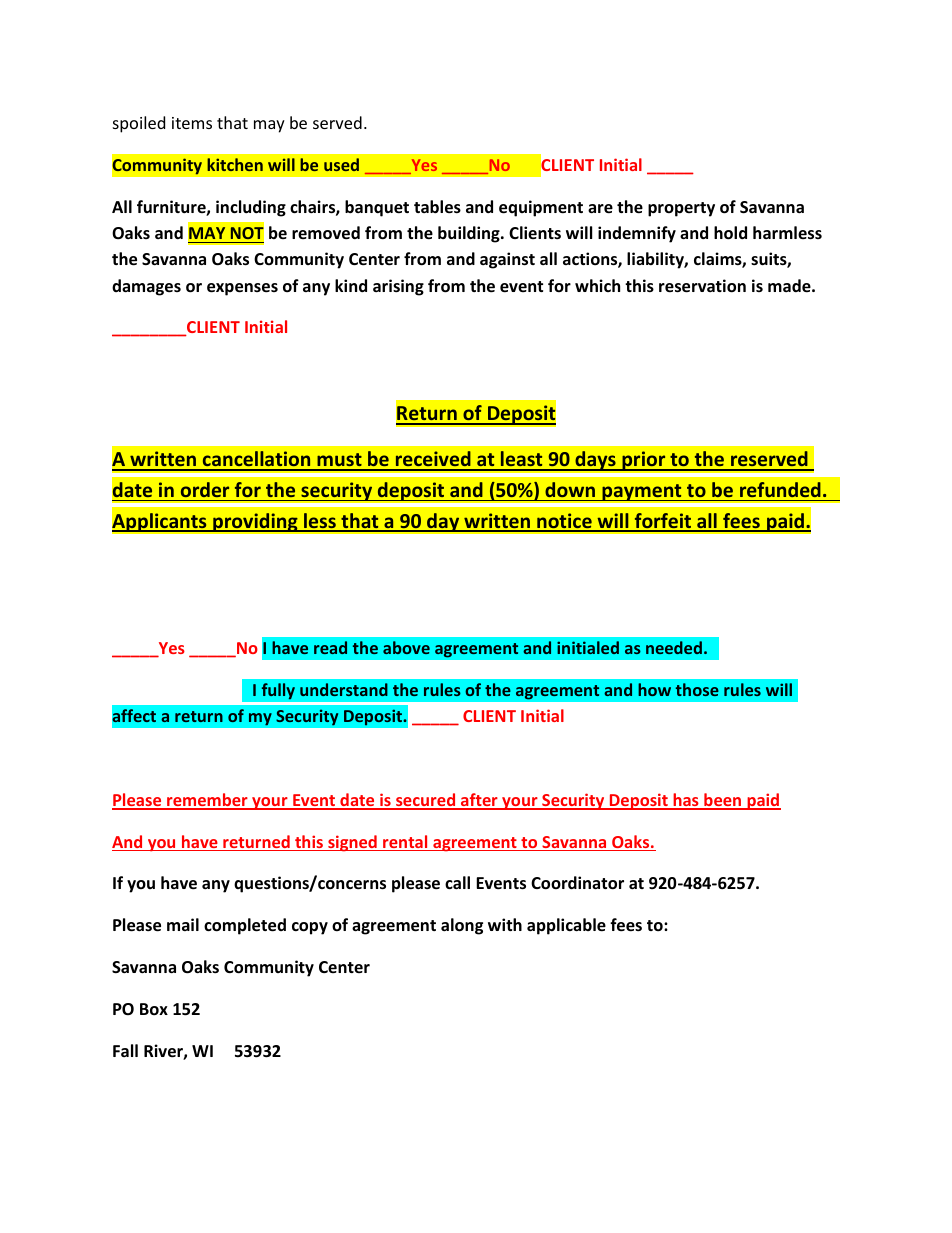 The height and width of the page is (1233, 952). What do you see at coordinates (437, 207) in the page?
I see `tables` at bounding box center [437, 207].
